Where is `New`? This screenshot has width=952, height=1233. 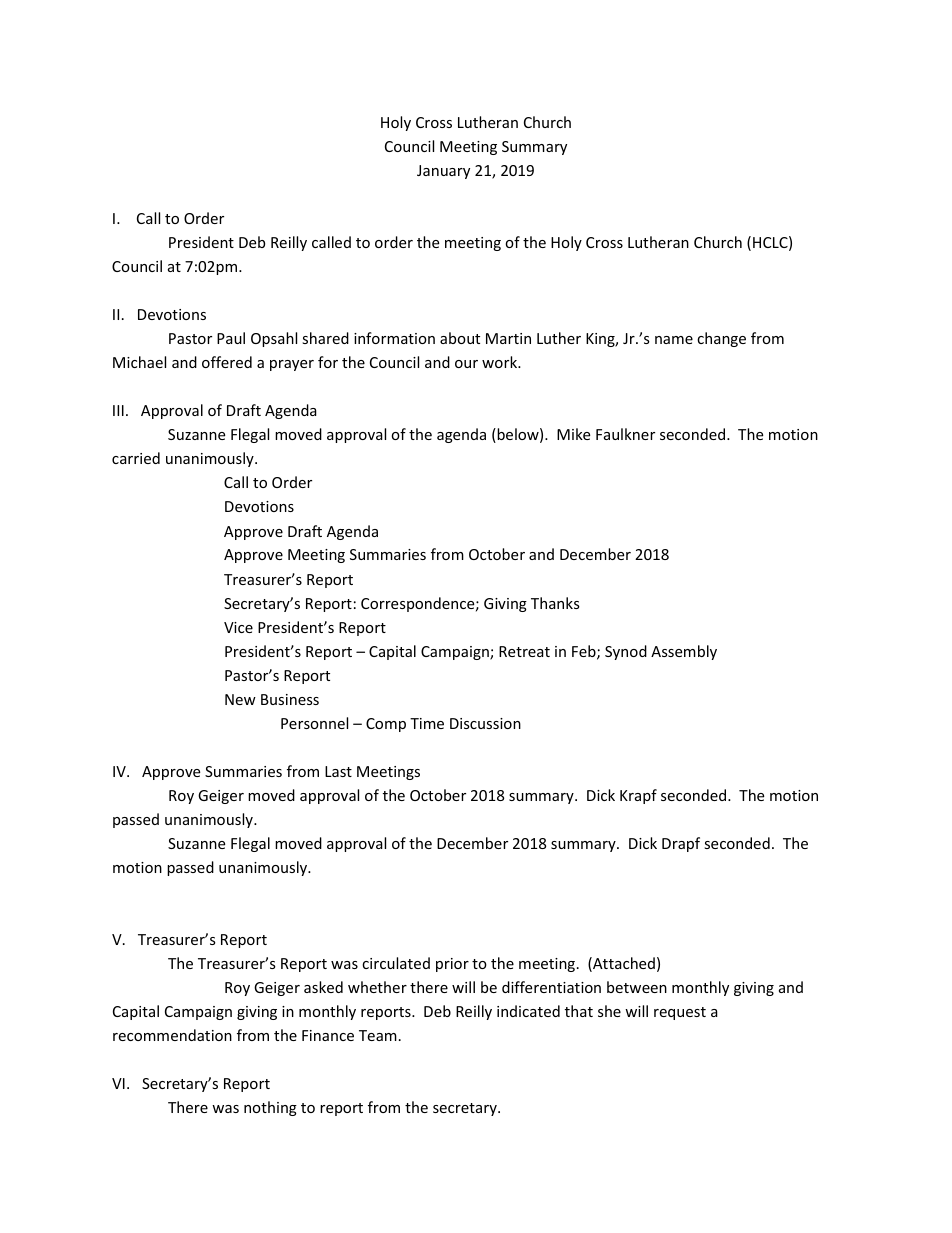
New is located at coordinates (240, 699).
